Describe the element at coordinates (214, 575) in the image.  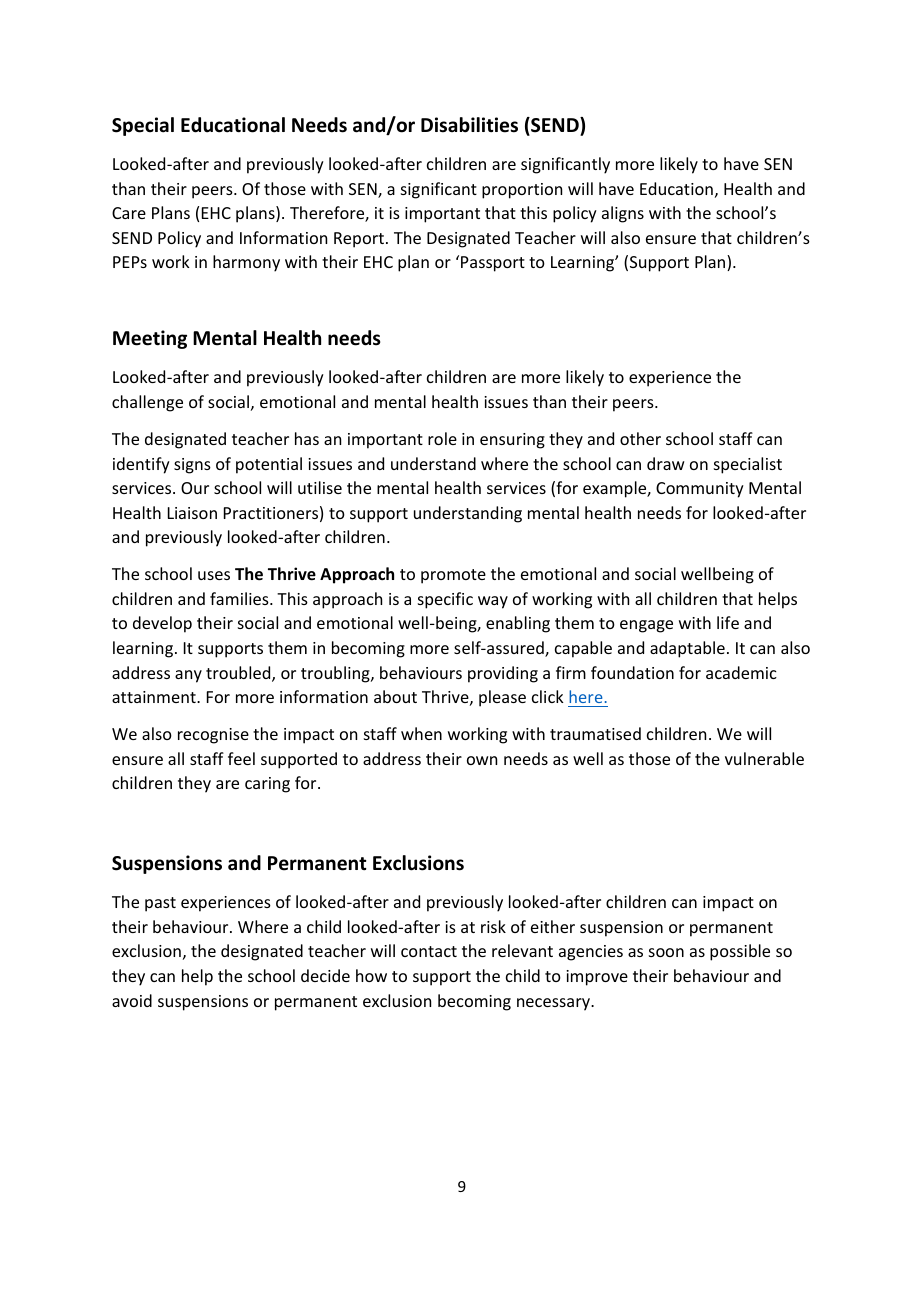
I see `uses` at that location.
